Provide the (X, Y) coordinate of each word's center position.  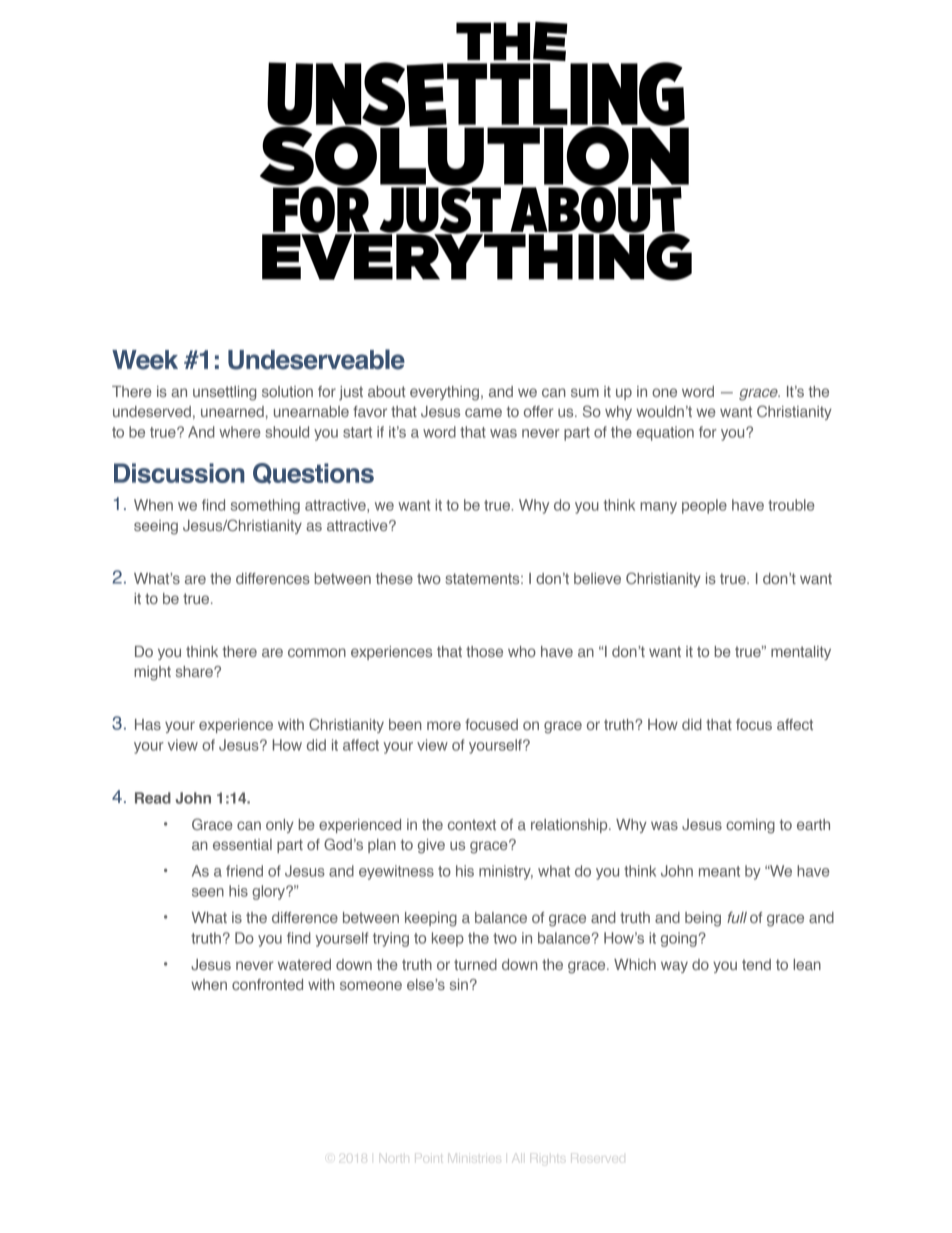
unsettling (224, 393)
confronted (267, 984)
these (394, 578)
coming (750, 826)
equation (665, 433)
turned (475, 964)
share (195, 671)
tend (756, 964)
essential (242, 844)
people (704, 506)
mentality (801, 653)
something (265, 506)
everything (444, 393)
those (484, 651)
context (472, 824)
